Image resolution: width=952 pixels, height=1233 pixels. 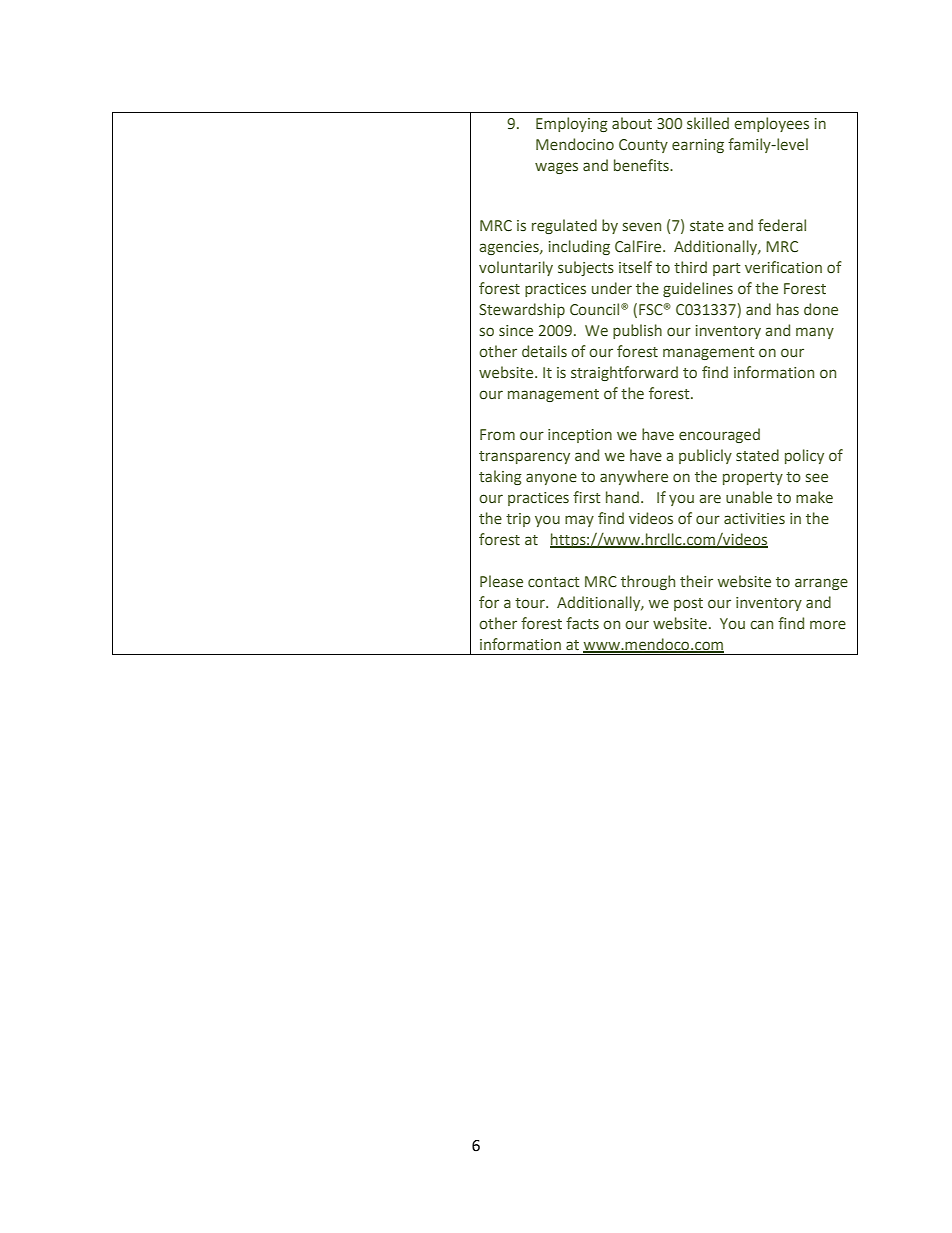 What do you see at coordinates (643, 146) in the screenshot?
I see `County` at bounding box center [643, 146].
